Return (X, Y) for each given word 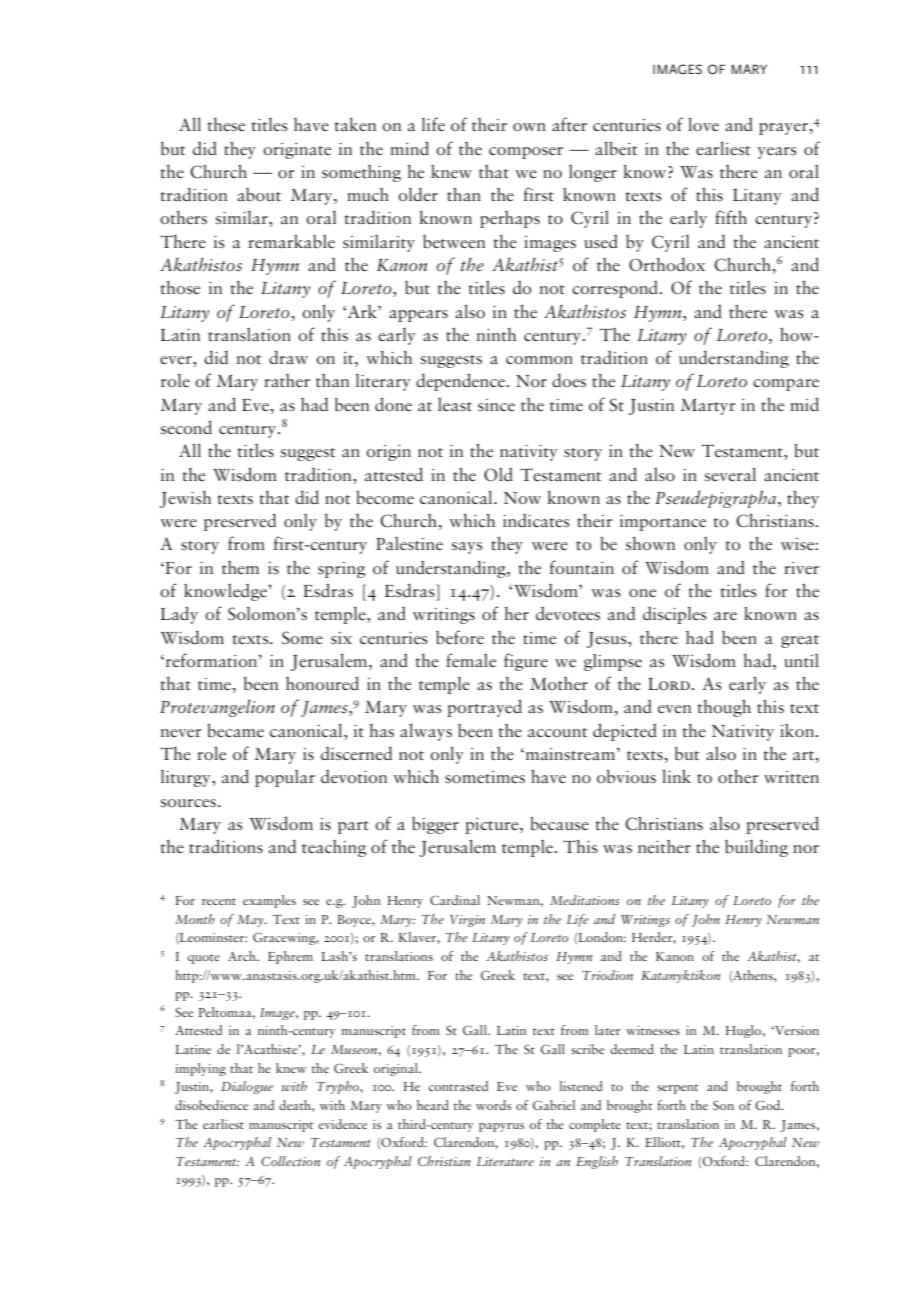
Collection (290, 1161)
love (703, 124)
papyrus (501, 1127)
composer (526, 153)
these (226, 124)
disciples (675, 615)
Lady (179, 615)
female (471, 660)
